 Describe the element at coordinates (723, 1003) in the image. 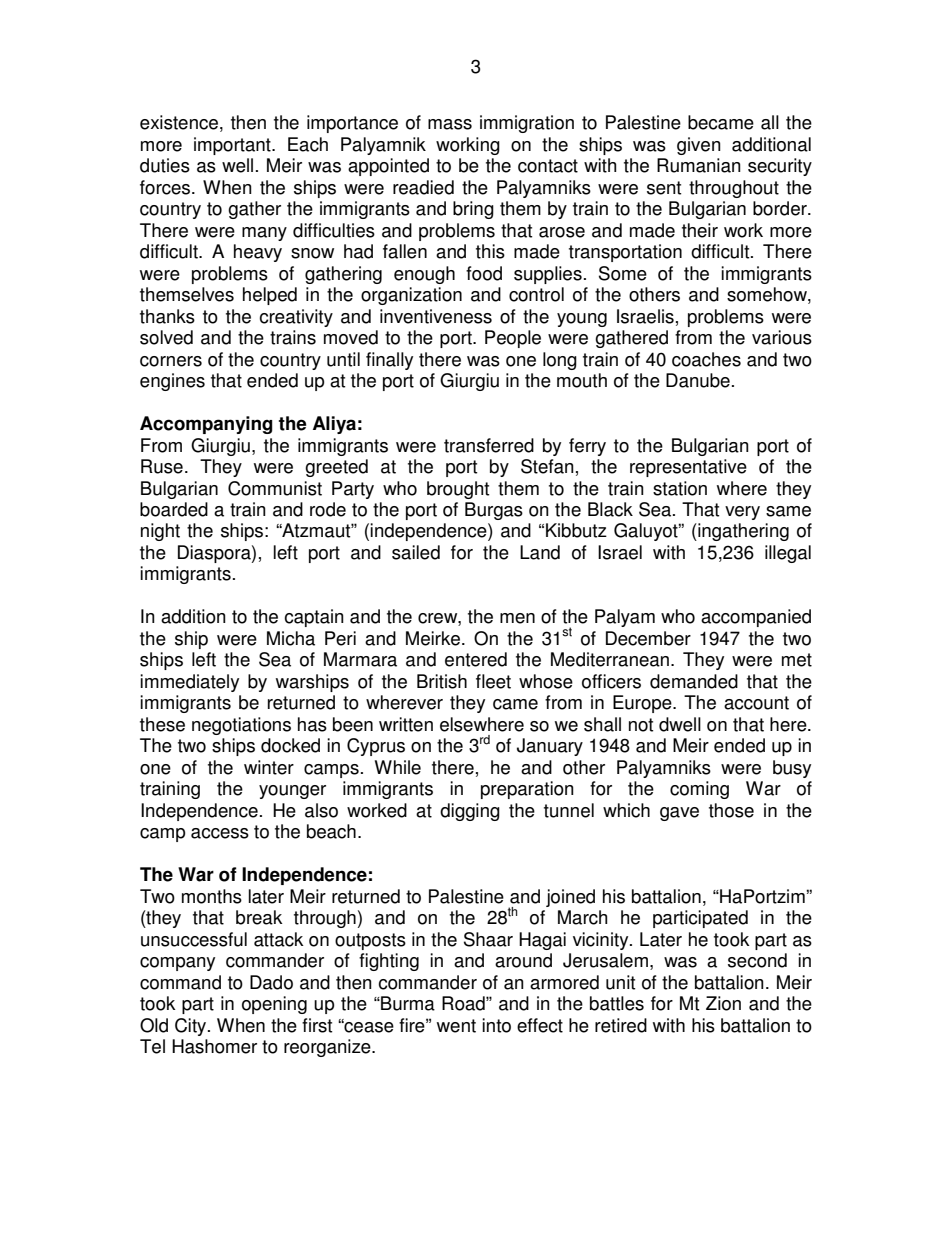

I see `Zion` at that location.
